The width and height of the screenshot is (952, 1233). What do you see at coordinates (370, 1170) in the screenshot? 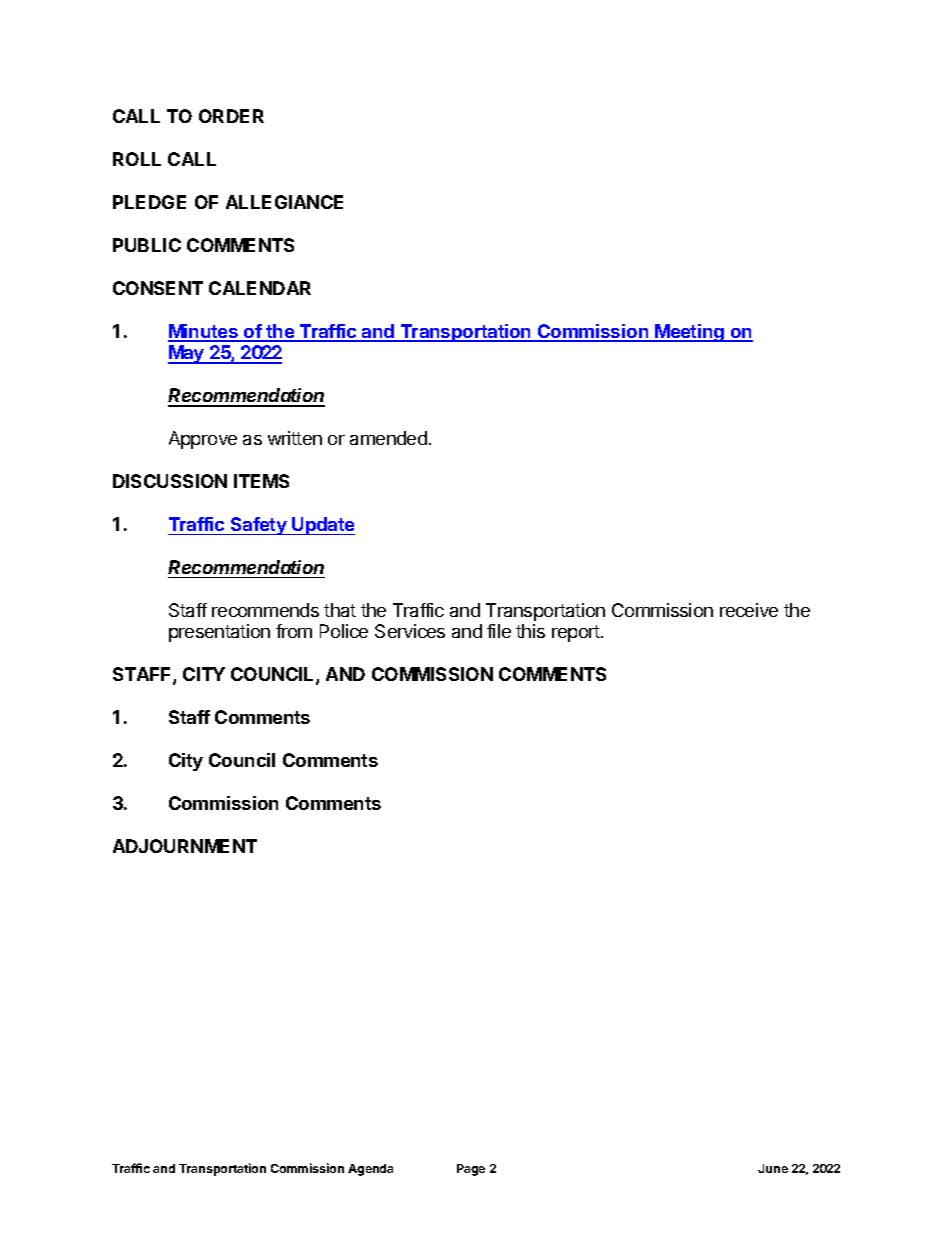
I see `Agenda` at bounding box center [370, 1170].
